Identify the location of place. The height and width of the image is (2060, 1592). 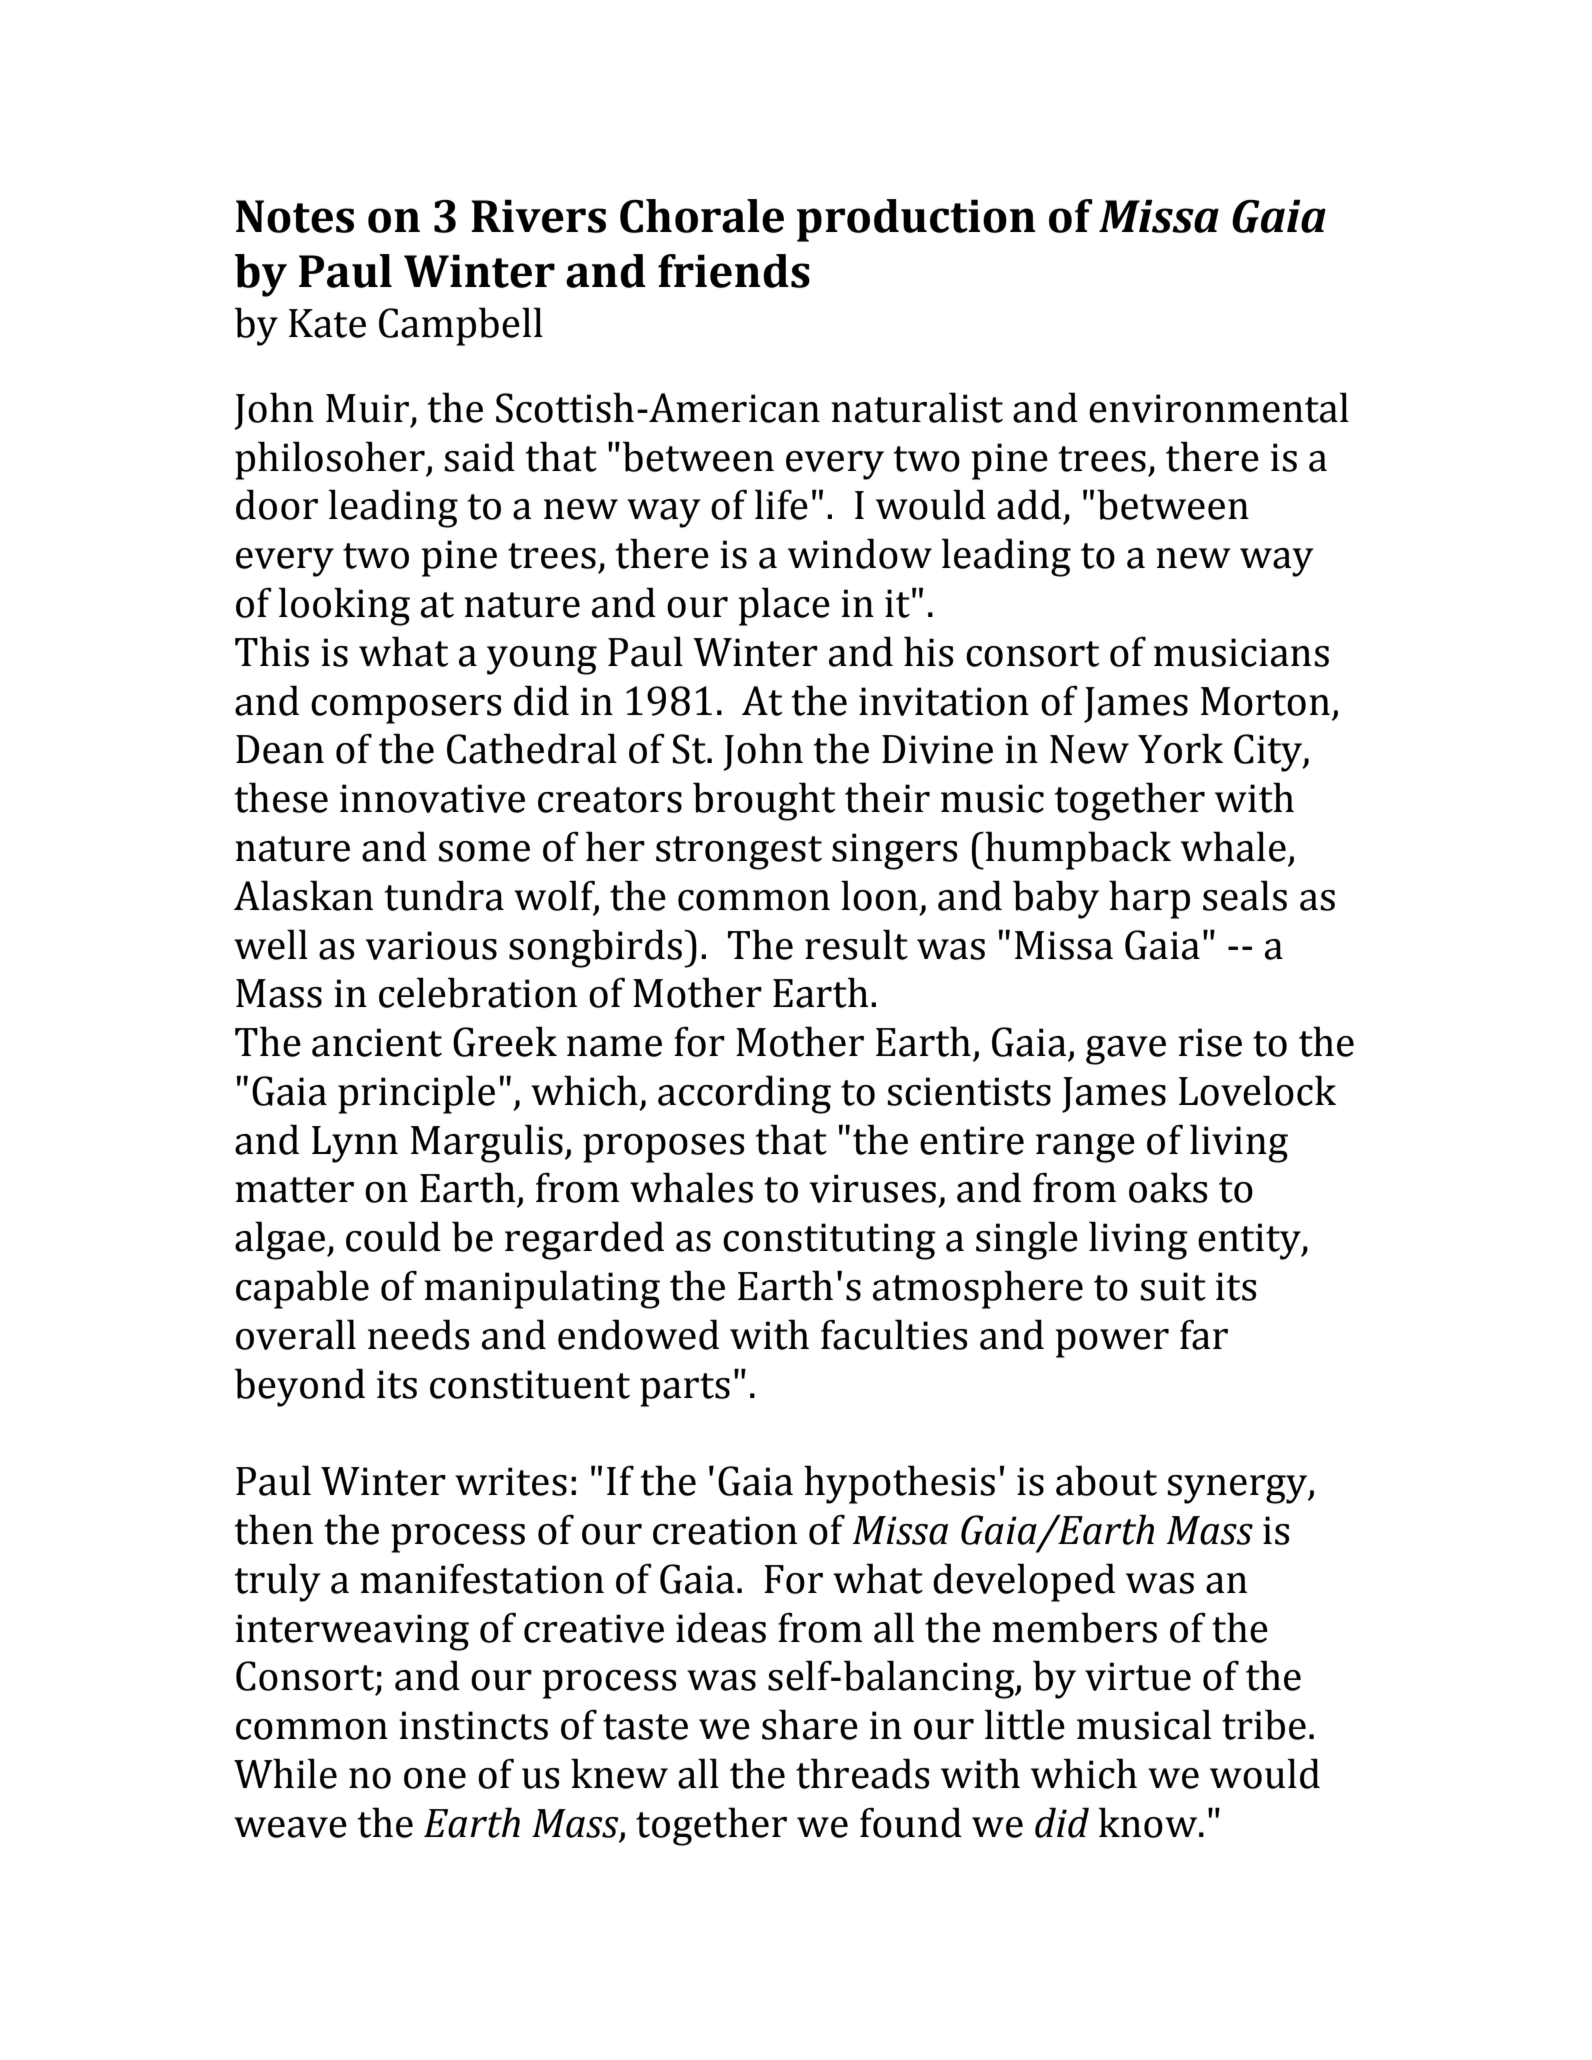
(784, 606).
